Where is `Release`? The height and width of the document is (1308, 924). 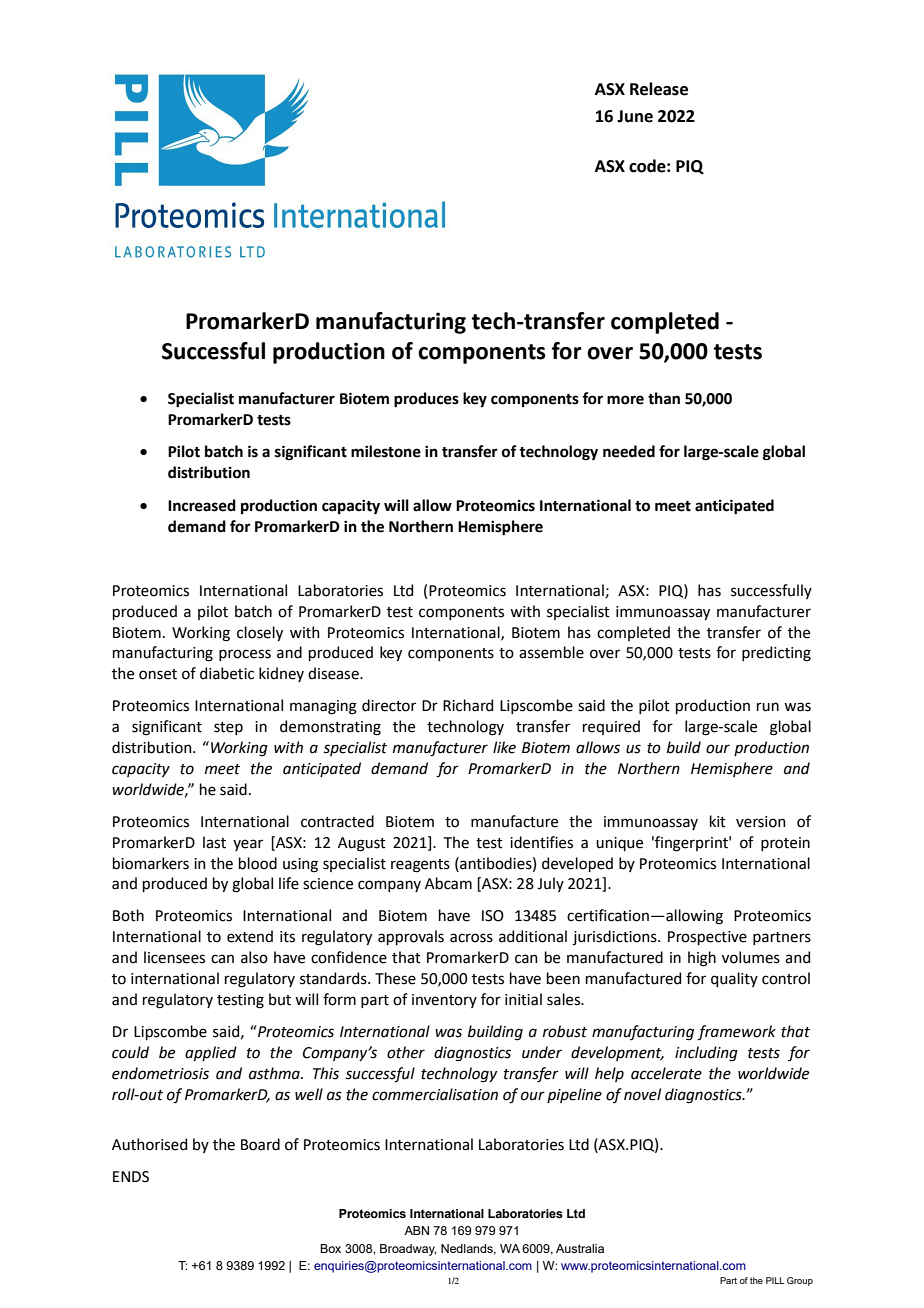
Release is located at coordinates (659, 89).
